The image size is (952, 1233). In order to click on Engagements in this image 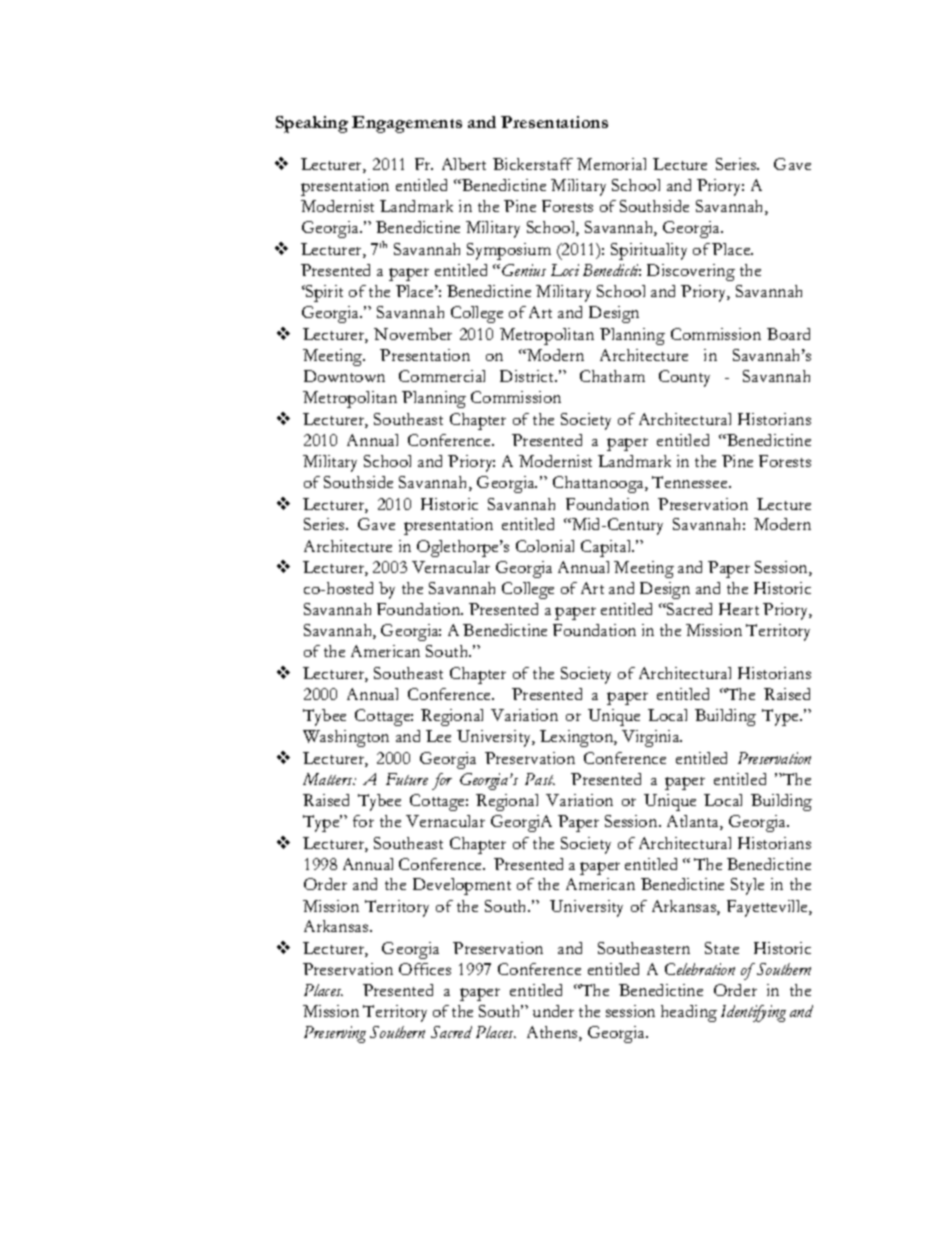, I will do `click(407, 124)`.
